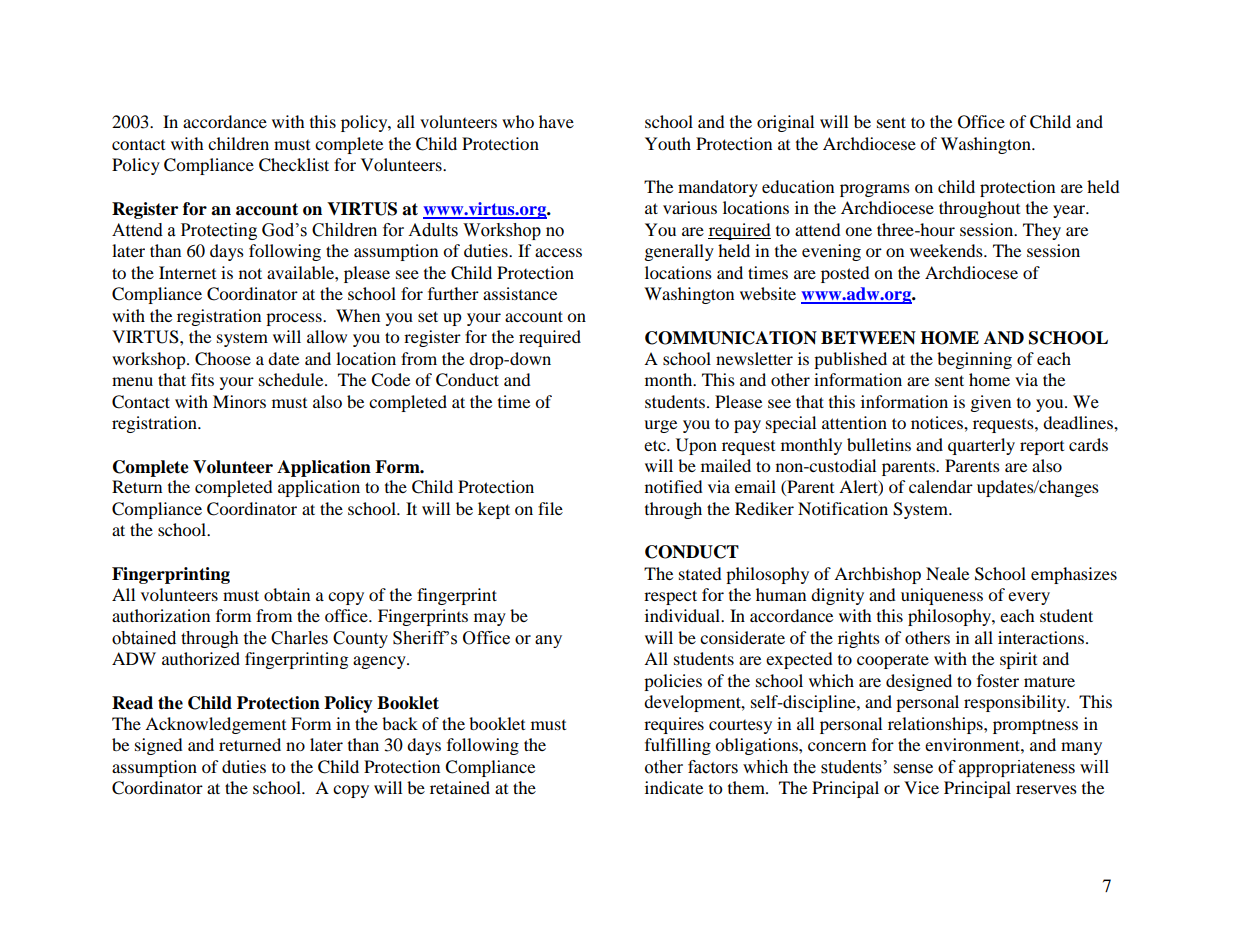 The width and height of the image is (1233, 952). I want to click on Acknowledgement, so click(215, 725).
